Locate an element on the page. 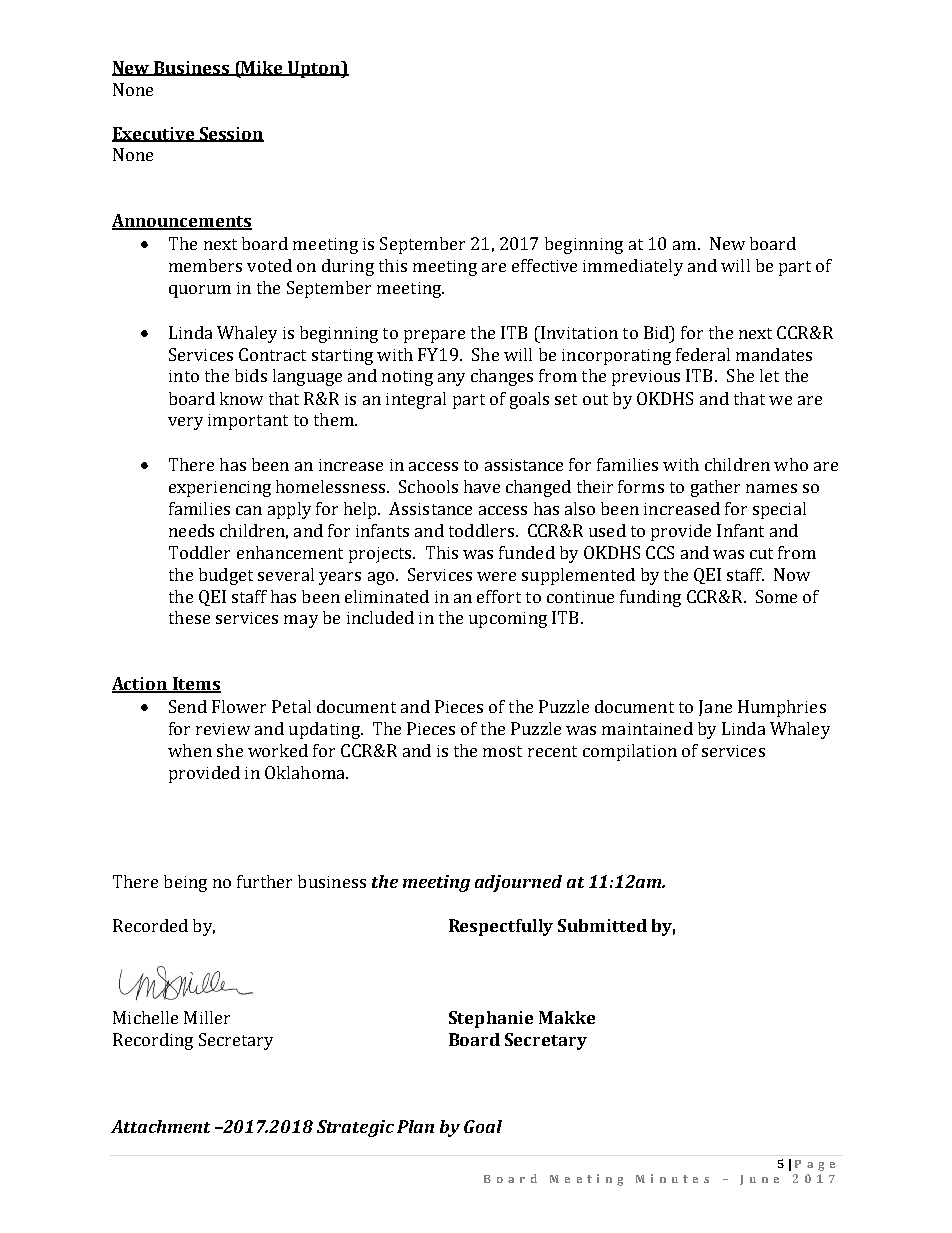  Session is located at coordinates (230, 134).
